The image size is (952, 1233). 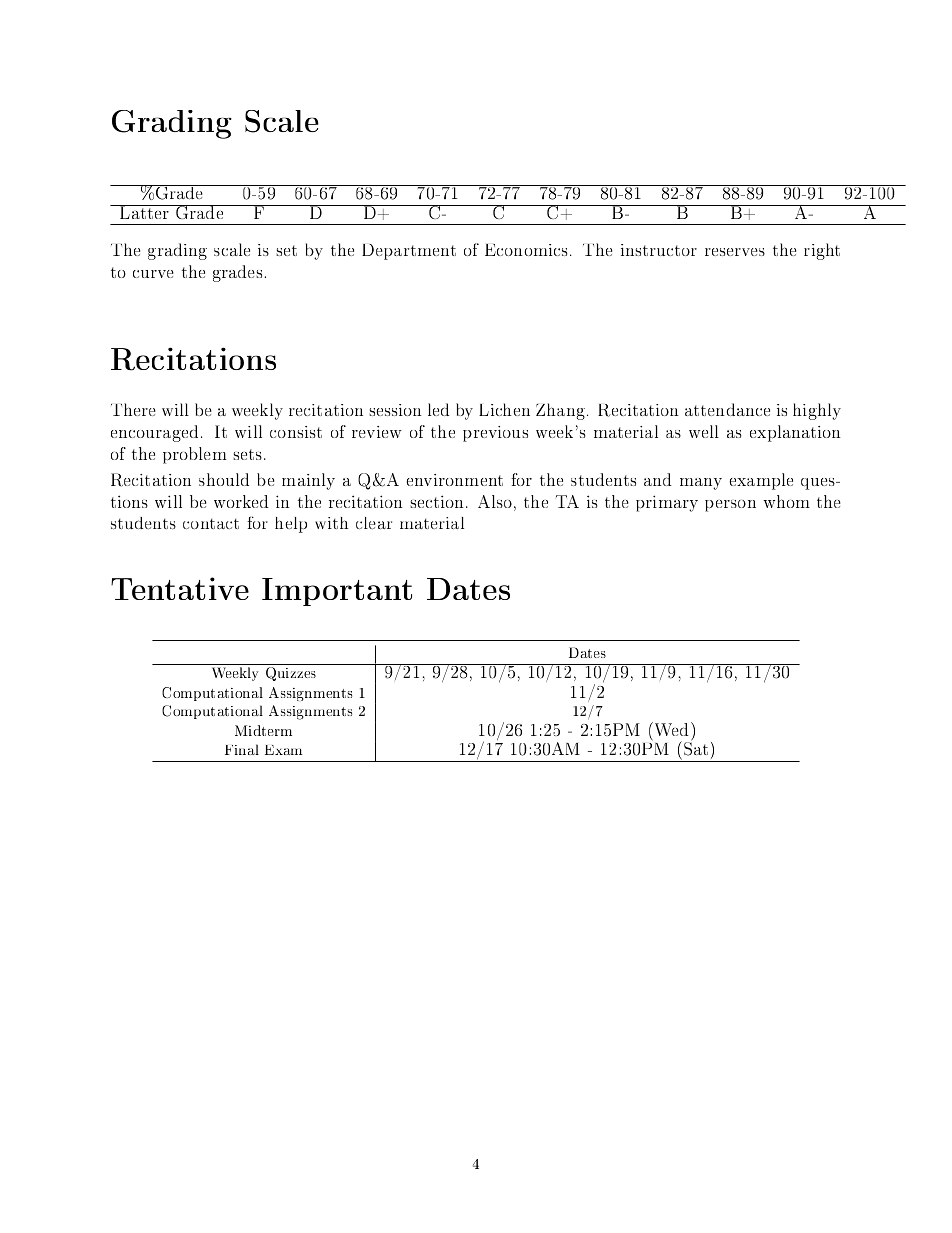 What do you see at coordinates (730, 506) in the page?
I see `person` at bounding box center [730, 506].
